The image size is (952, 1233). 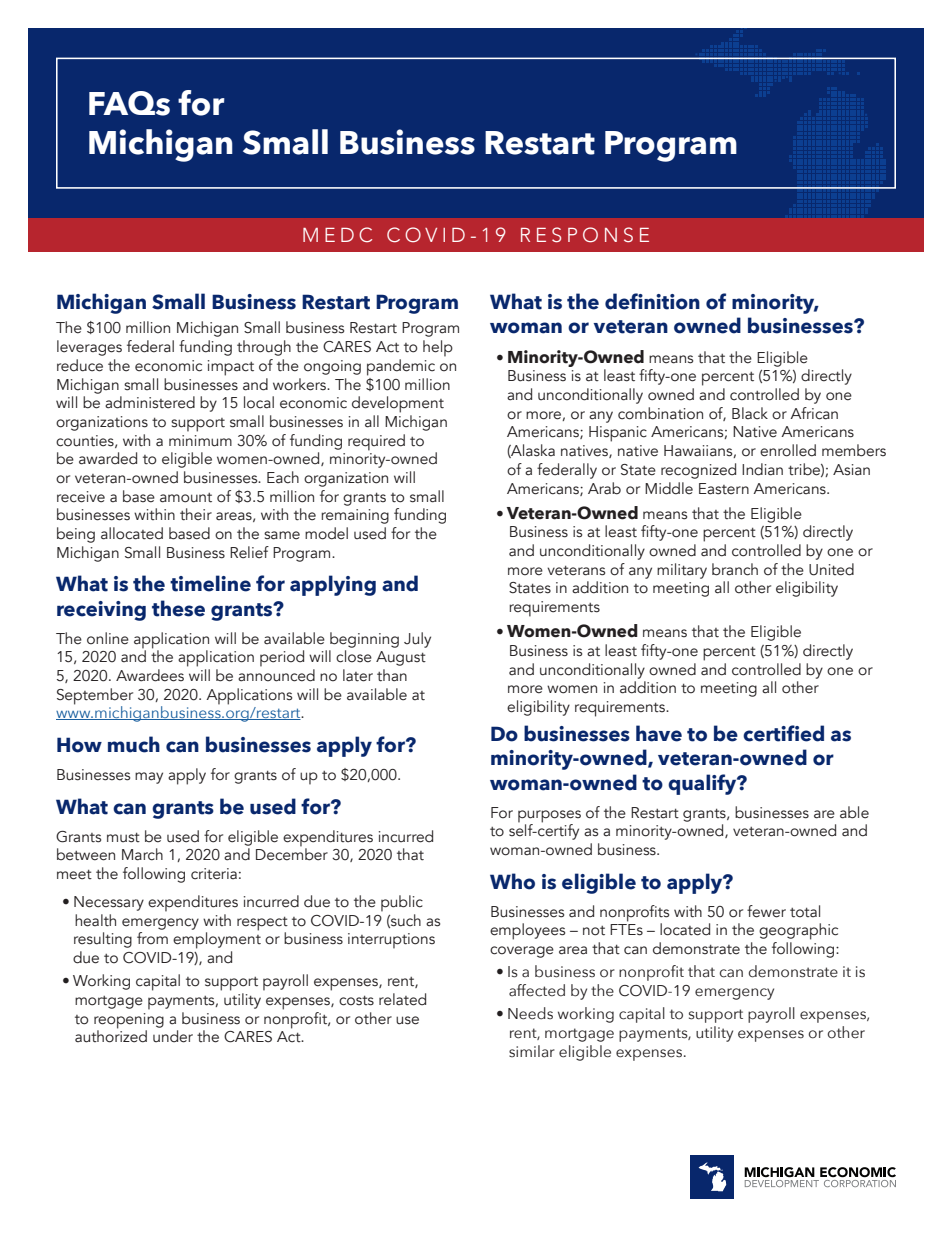 I want to click on online, so click(x=108, y=638).
